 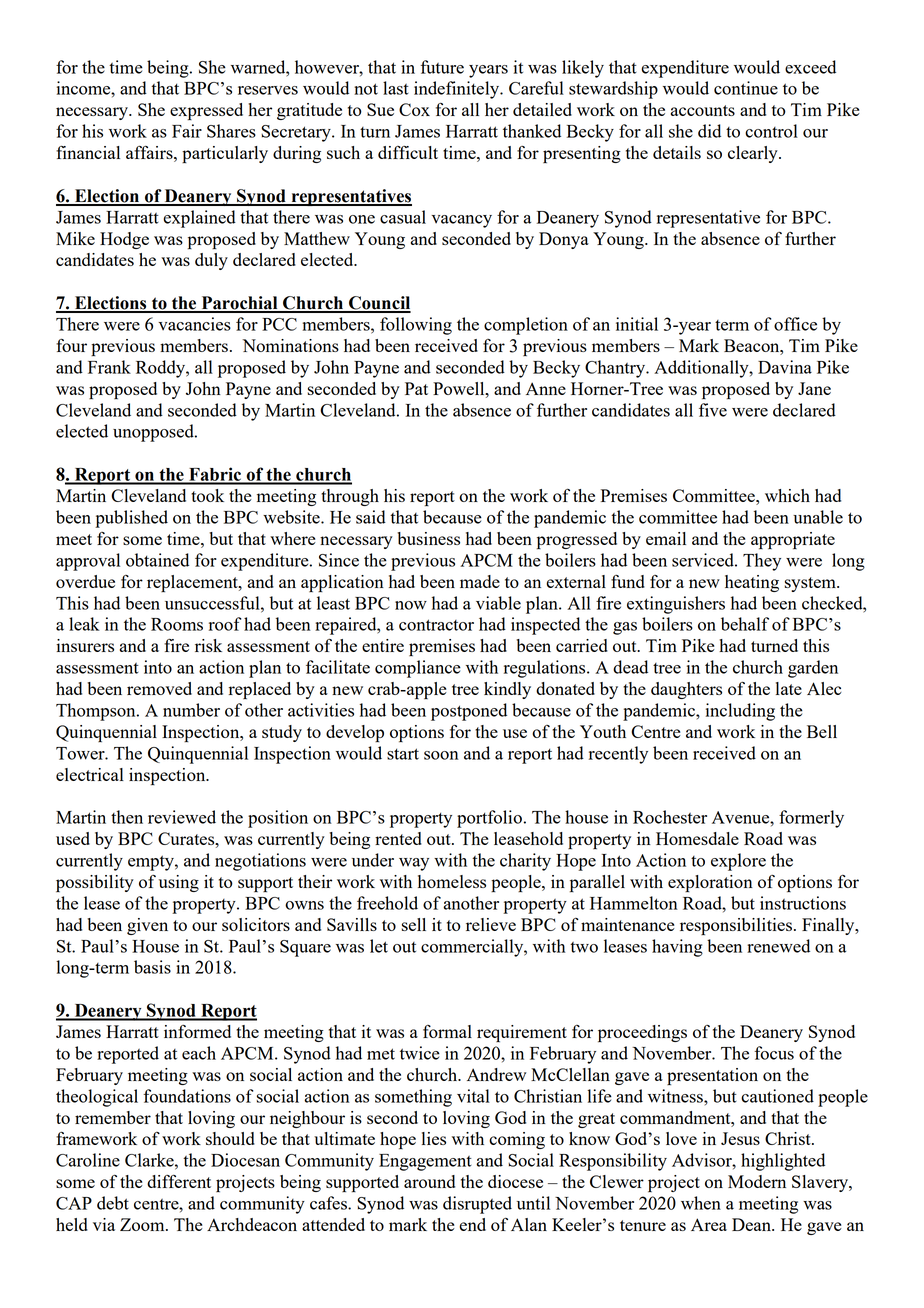 What do you see at coordinates (416, 326) in the image?
I see `following` at bounding box center [416, 326].
